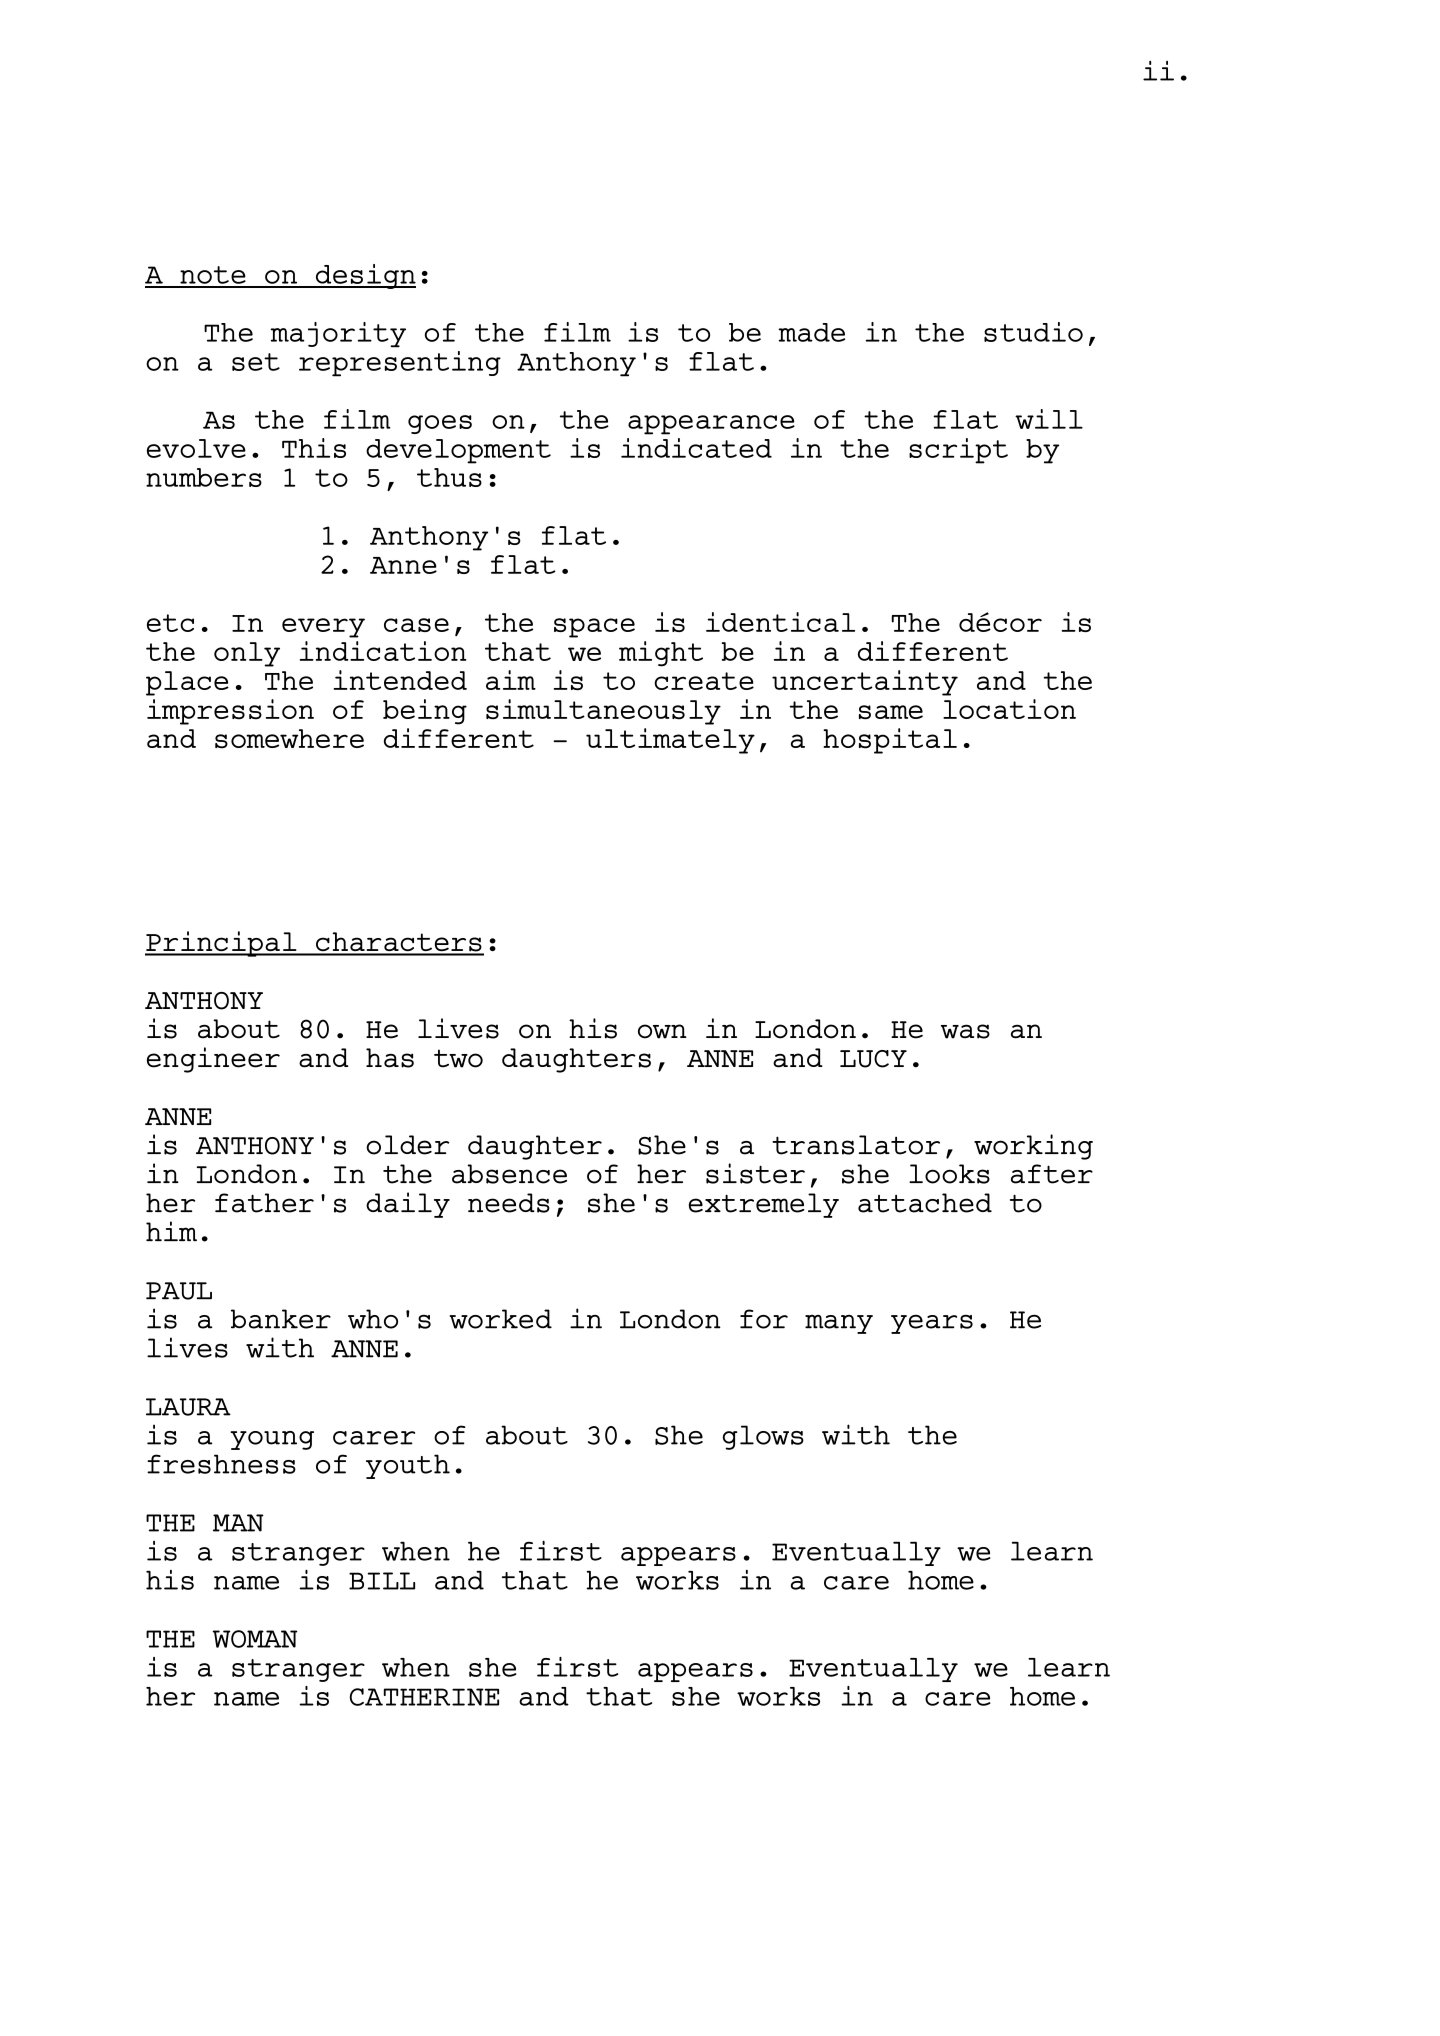 Image resolution: width=1440 pixels, height=2036 pixels. I want to click on worked, so click(500, 1319).
